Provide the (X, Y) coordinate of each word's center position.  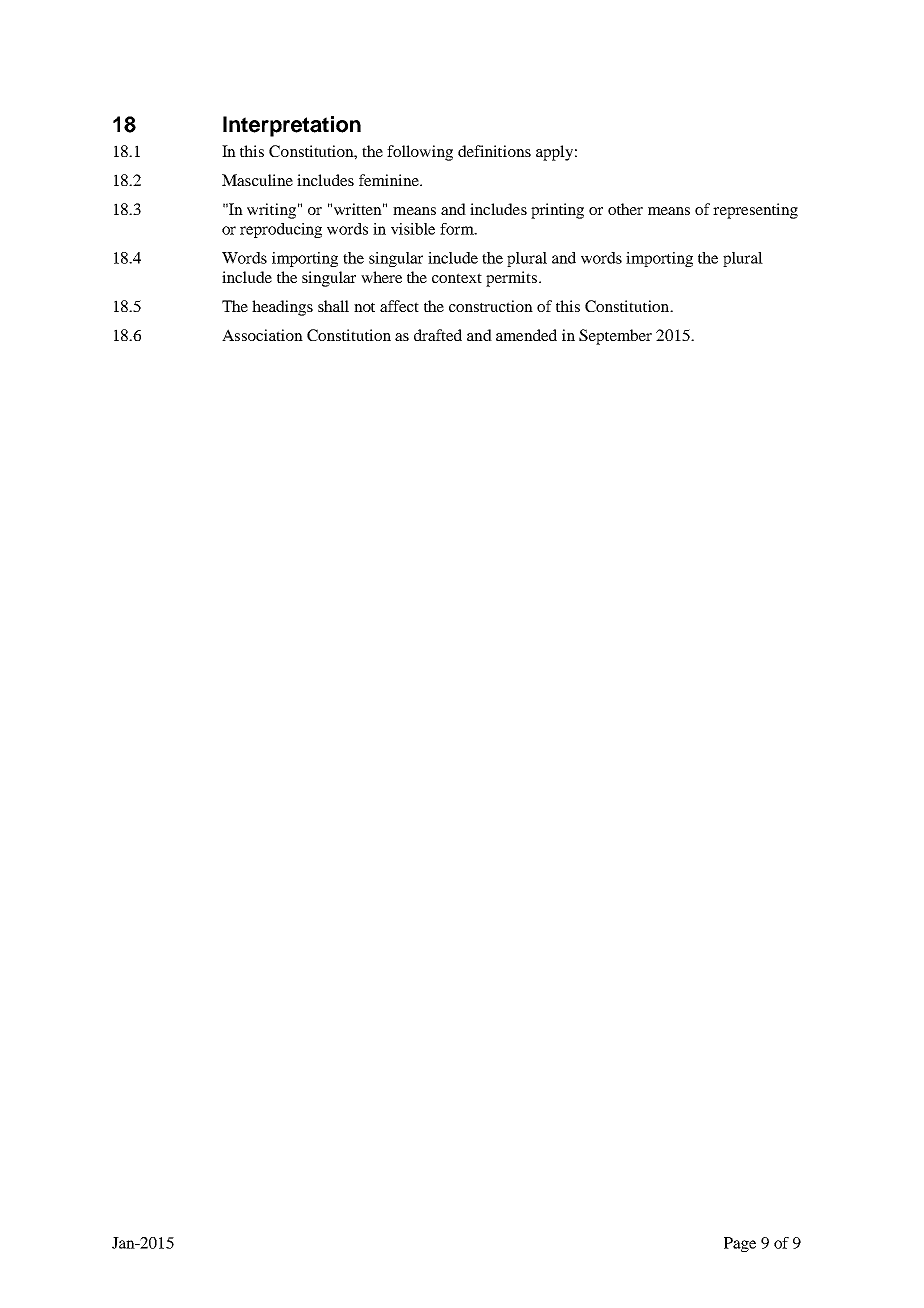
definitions (494, 151)
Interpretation (292, 126)
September (615, 337)
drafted (438, 335)
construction (491, 306)
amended (526, 335)
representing (755, 211)
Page (740, 1244)
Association (262, 335)
